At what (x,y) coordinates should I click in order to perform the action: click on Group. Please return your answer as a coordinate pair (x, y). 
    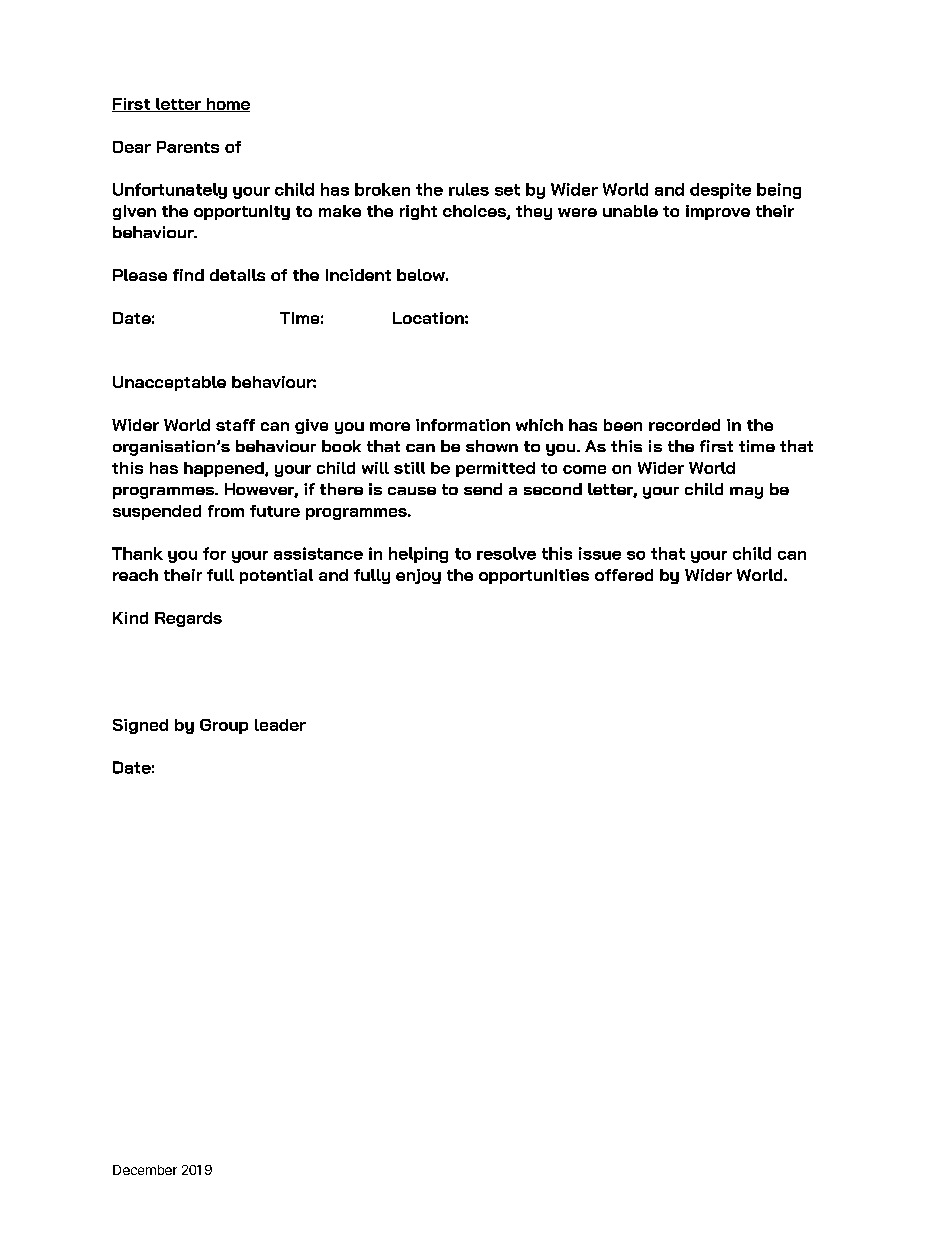
    Looking at the image, I should click on (224, 726).
